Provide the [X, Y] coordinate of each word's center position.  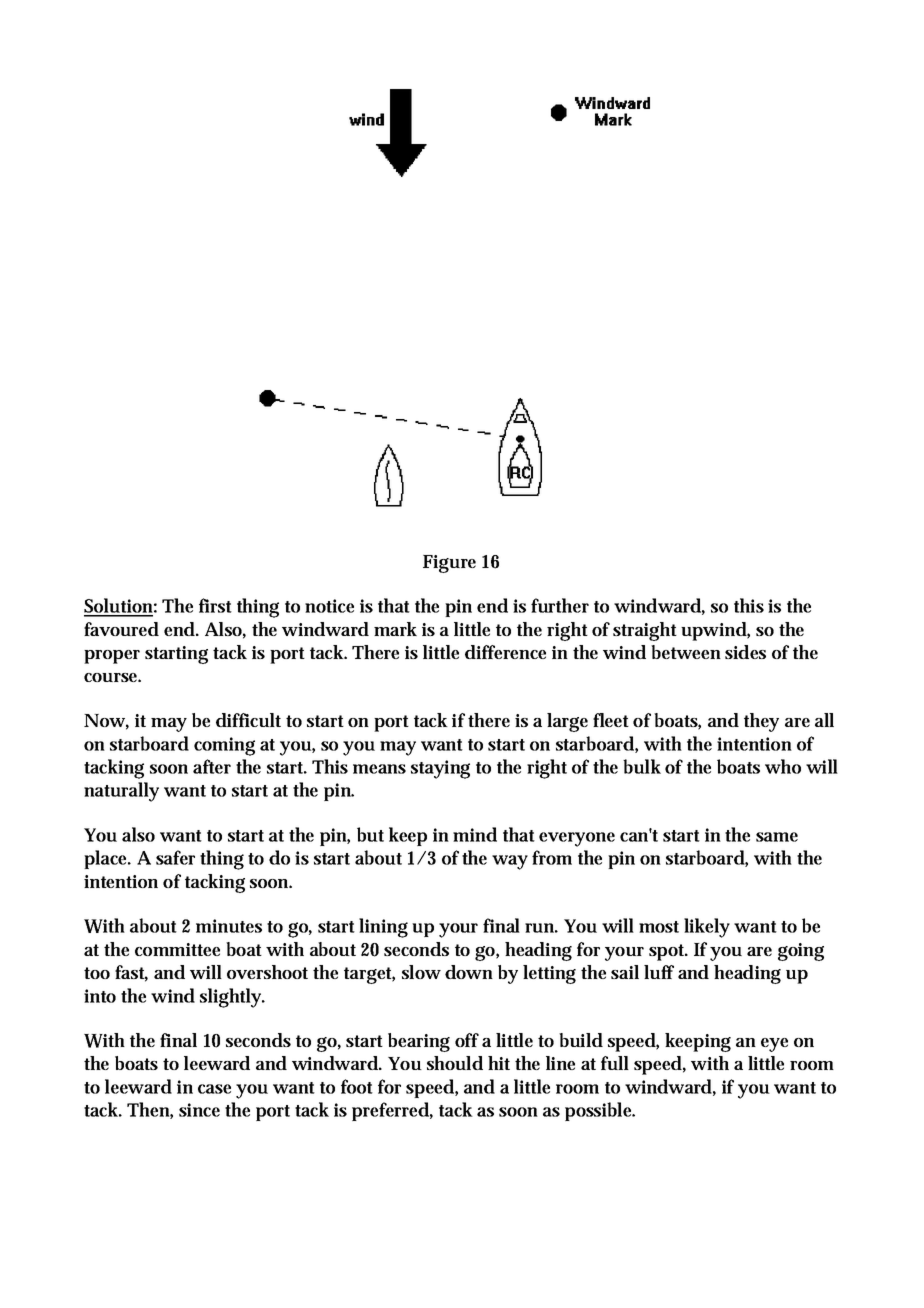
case [214, 1089]
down [469, 972]
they [761, 722]
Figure [449, 564]
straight [645, 631]
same [777, 837]
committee [177, 949]
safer [175, 857]
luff [659, 972]
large [567, 722]
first [215, 605]
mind [475, 834]
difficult [248, 720]
